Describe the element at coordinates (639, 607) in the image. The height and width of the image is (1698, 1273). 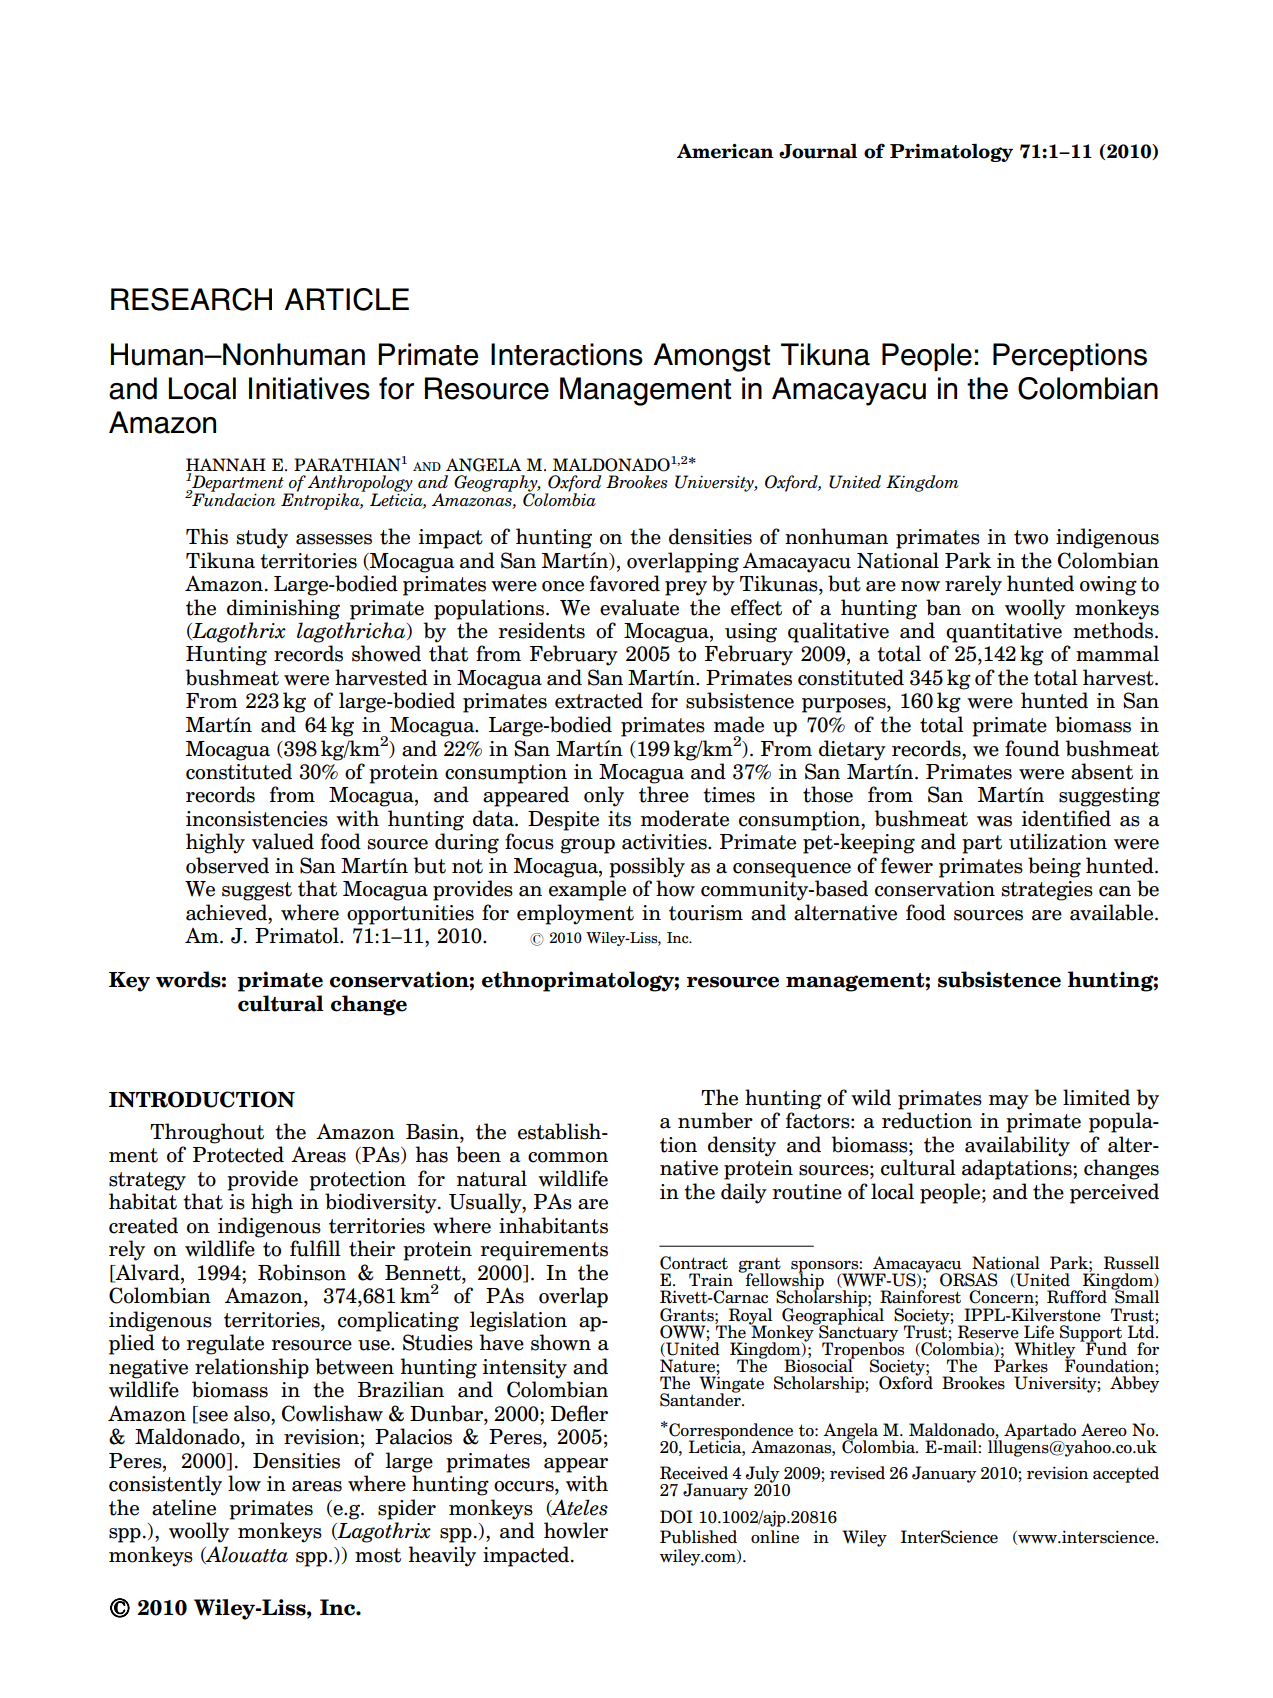
I see `evaluate` at that location.
